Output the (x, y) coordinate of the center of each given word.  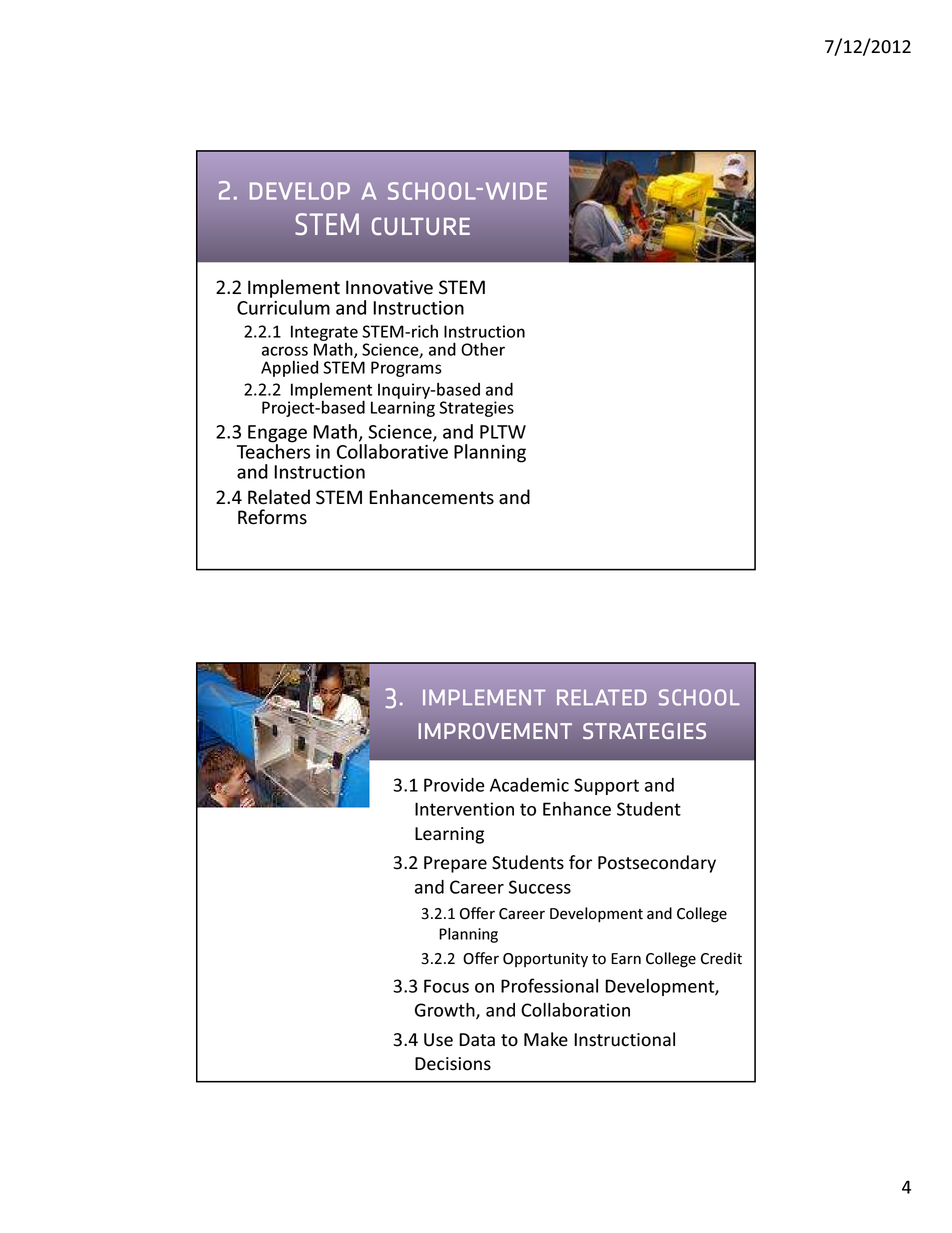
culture (421, 226)
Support (606, 786)
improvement (495, 731)
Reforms (272, 517)
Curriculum (283, 307)
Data (477, 1040)
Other (483, 349)
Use (438, 1040)
